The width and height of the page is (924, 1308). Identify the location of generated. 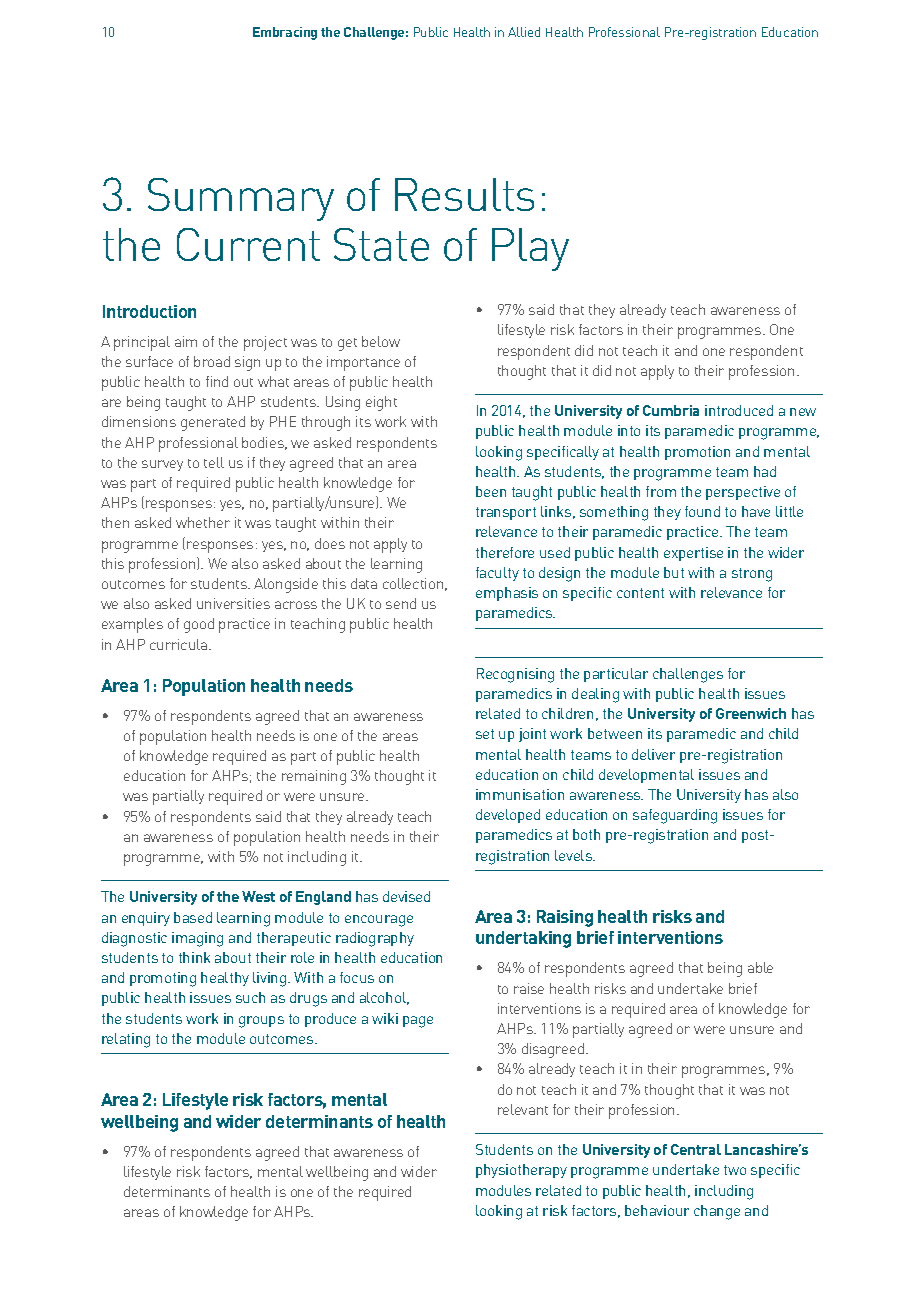
(213, 423).
